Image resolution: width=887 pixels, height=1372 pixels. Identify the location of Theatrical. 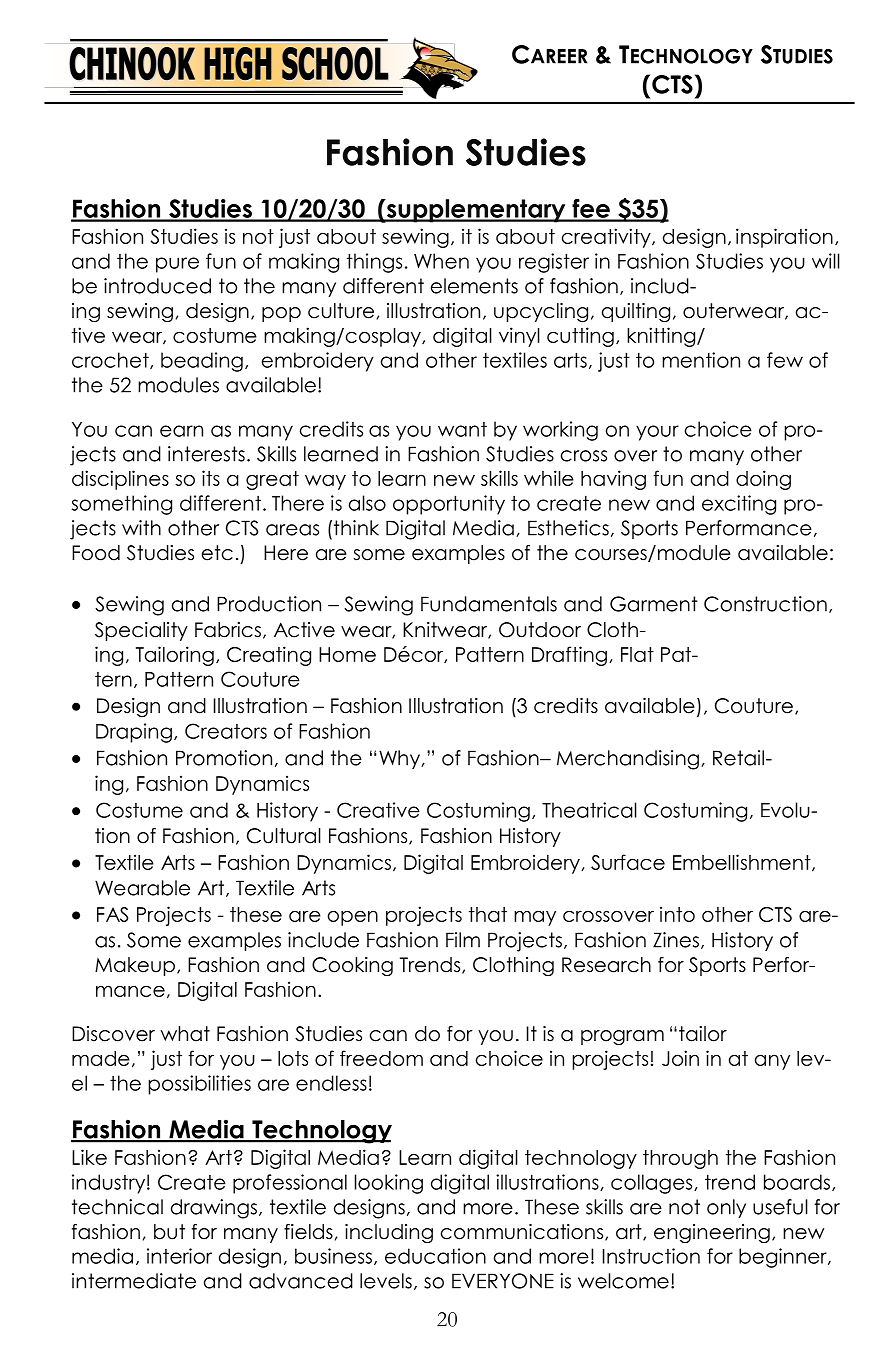
(589, 810).
